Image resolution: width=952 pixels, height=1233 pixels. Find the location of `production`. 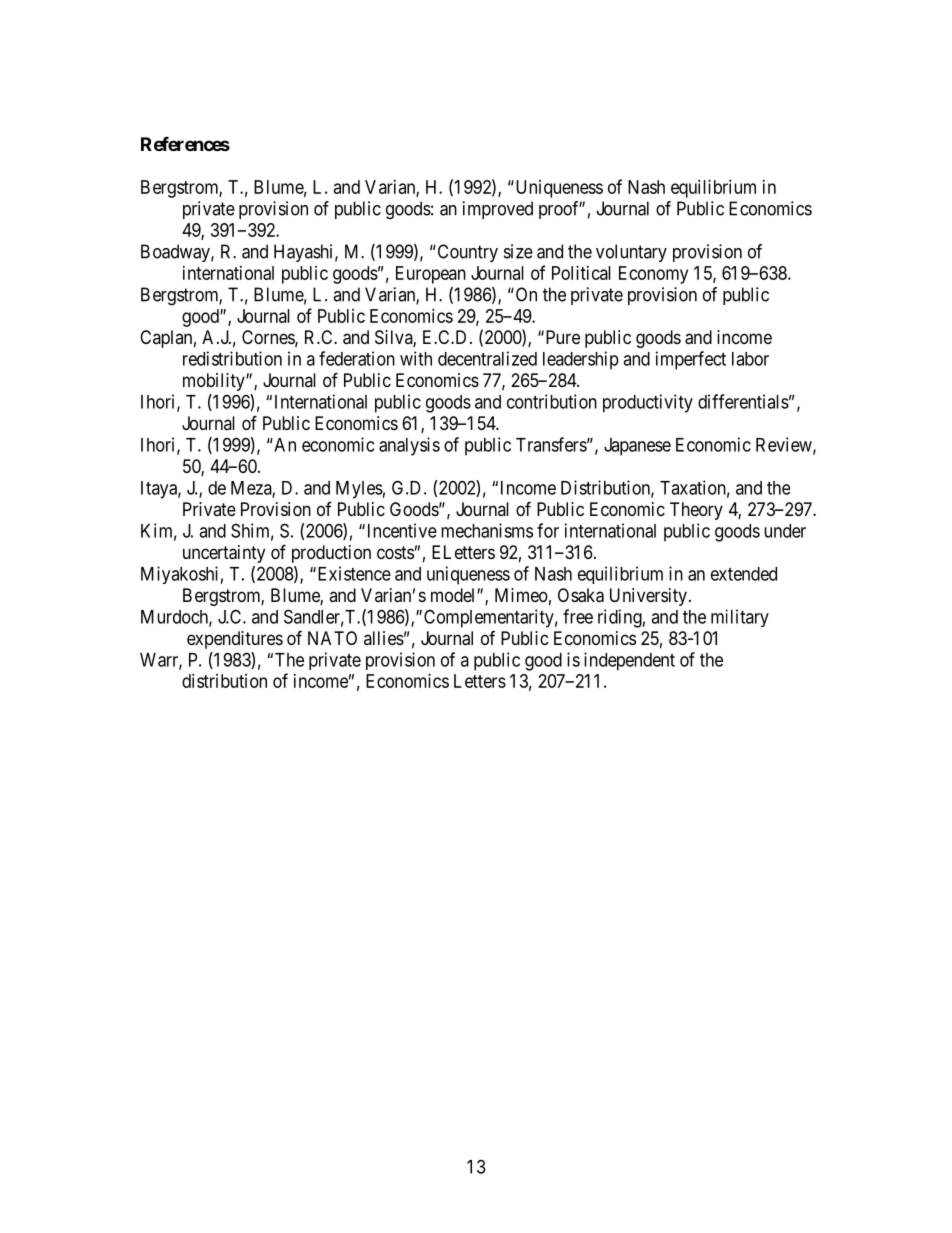

production is located at coordinates (331, 554).
